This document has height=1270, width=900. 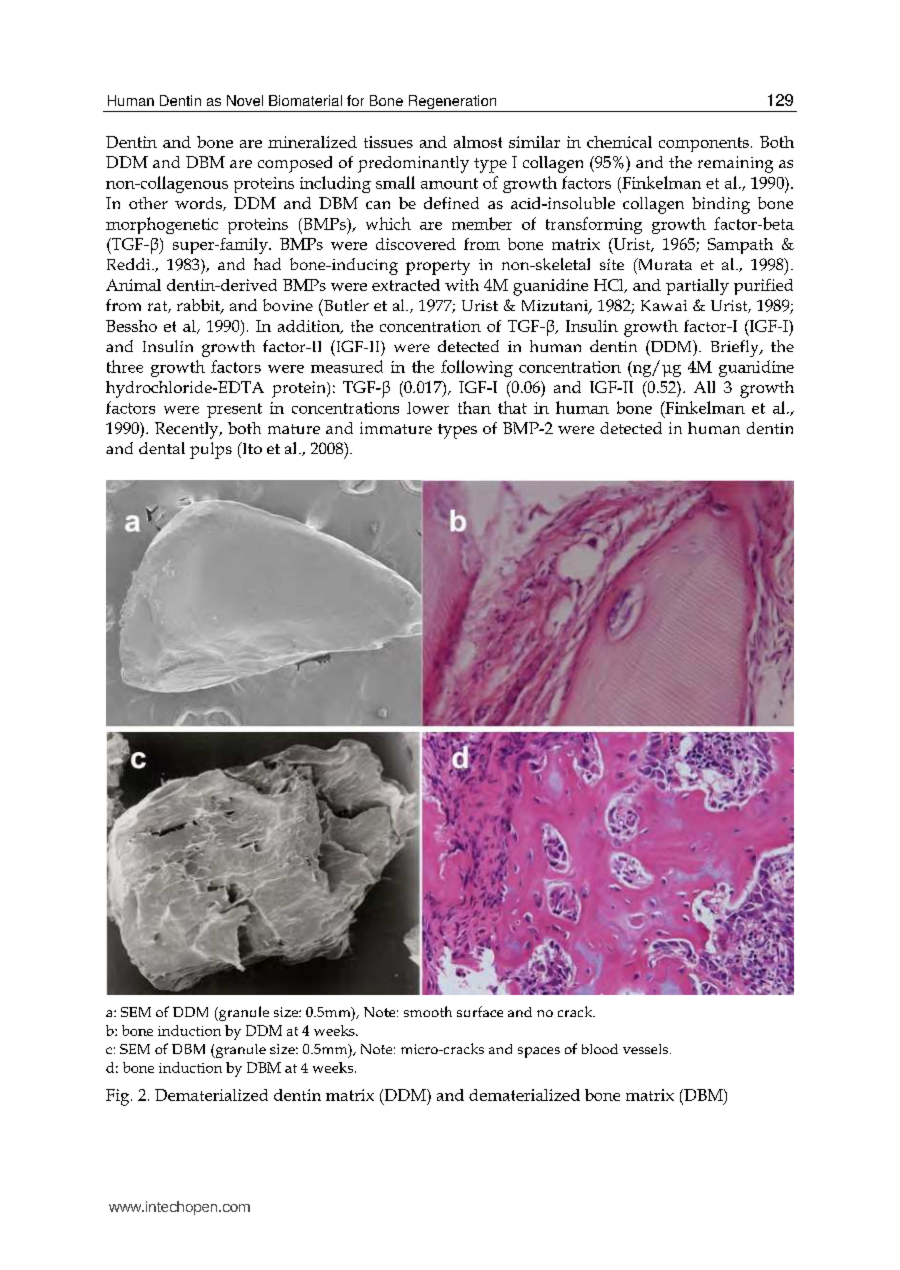 I want to click on Novel, so click(x=245, y=100).
